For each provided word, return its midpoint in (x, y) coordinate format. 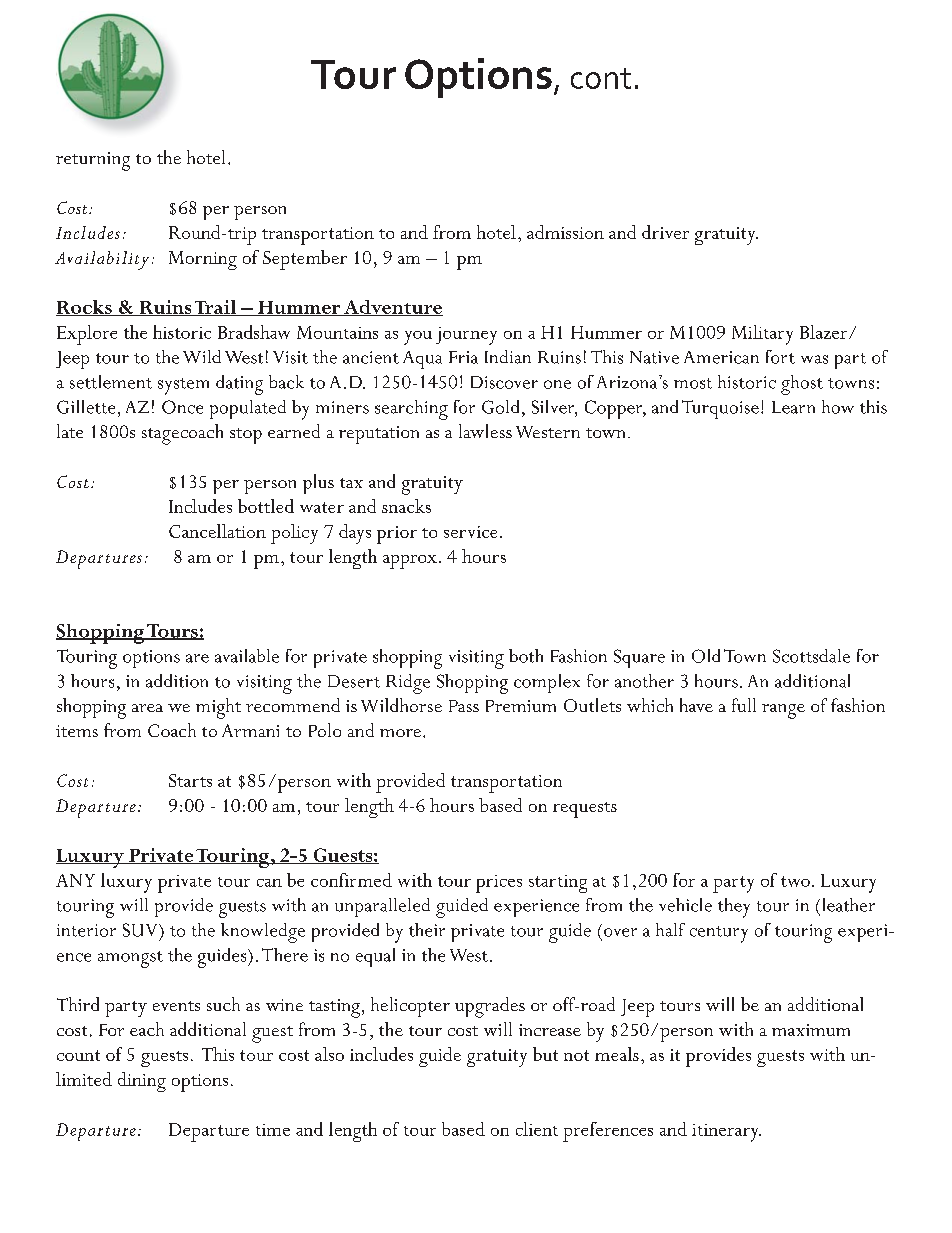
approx (410, 562)
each (147, 1029)
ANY (75, 880)
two (795, 881)
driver (665, 232)
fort (780, 357)
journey (466, 336)
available (247, 656)
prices (499, 884)
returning (93, 161)
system (183, 386)
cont (601, 78)
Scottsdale (811, 656)
